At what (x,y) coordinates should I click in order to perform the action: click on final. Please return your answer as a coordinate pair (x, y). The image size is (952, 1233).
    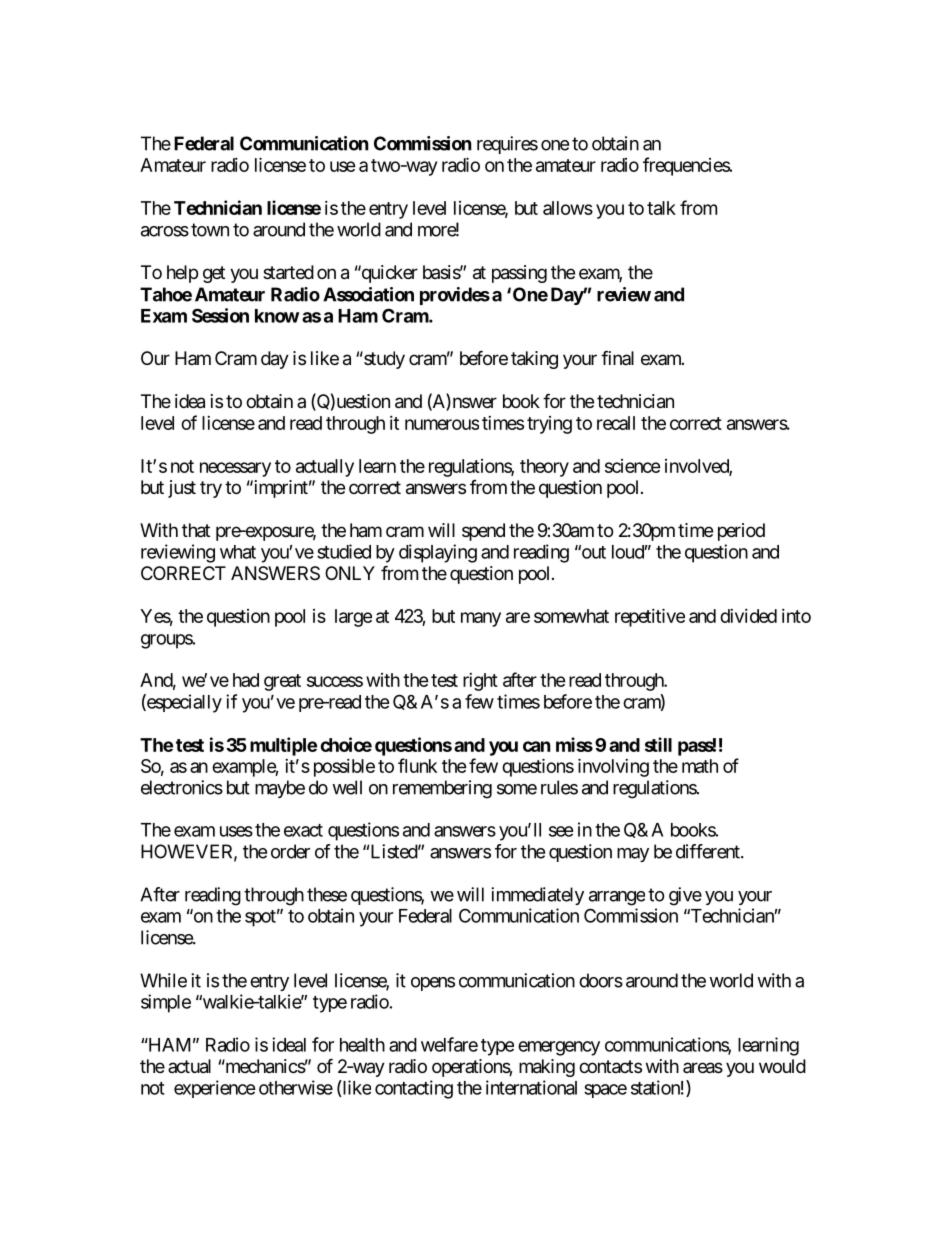
    Looking at the image, I should click on (617, 357).
